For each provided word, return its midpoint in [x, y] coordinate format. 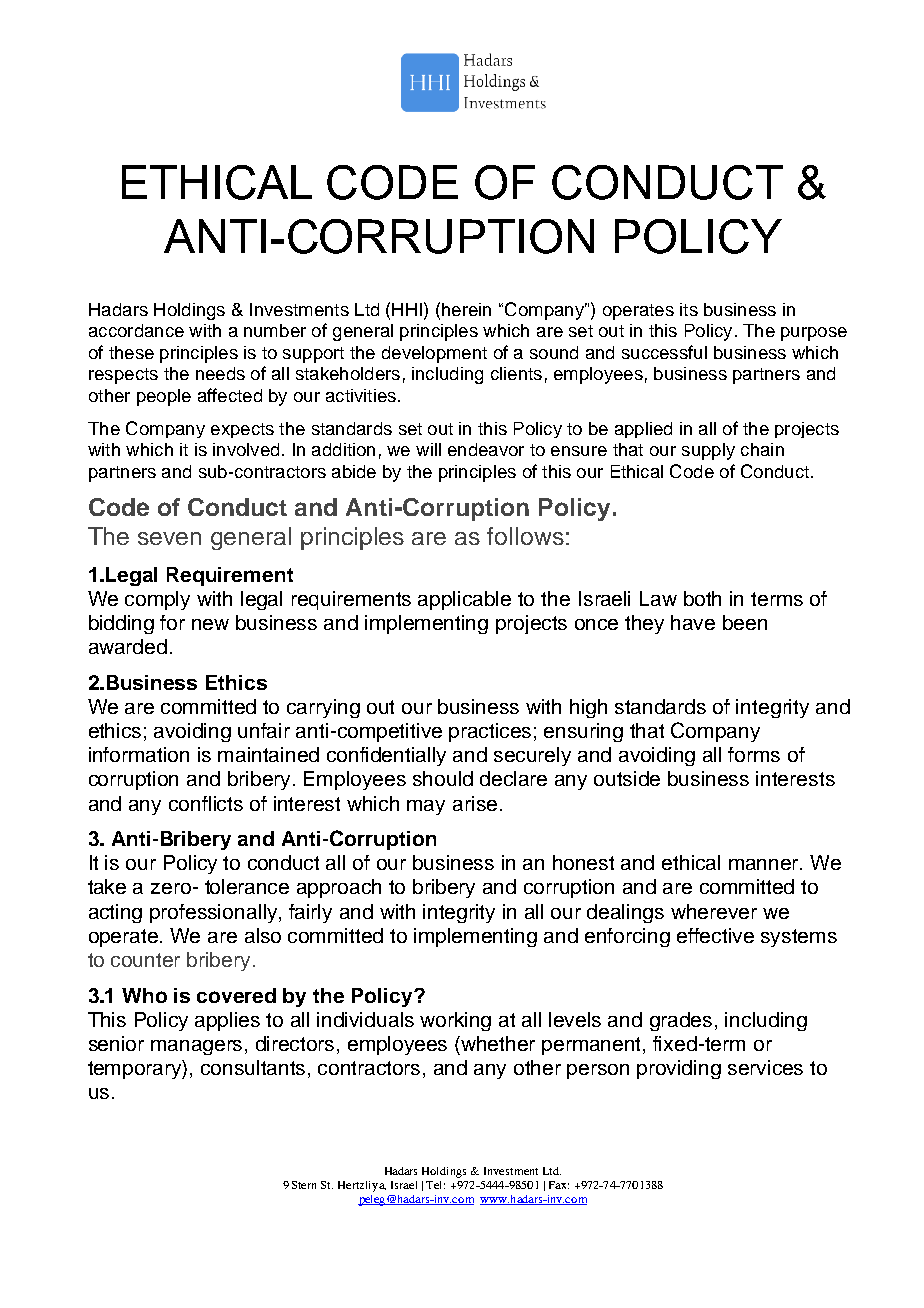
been [745, 622]
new [210, 624]
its [689, 309]
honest [583, 862]
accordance [136, 330]
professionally [215, 913]
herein [466, 309]
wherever [714, 911]
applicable [464, 600]
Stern [304, 1185]
